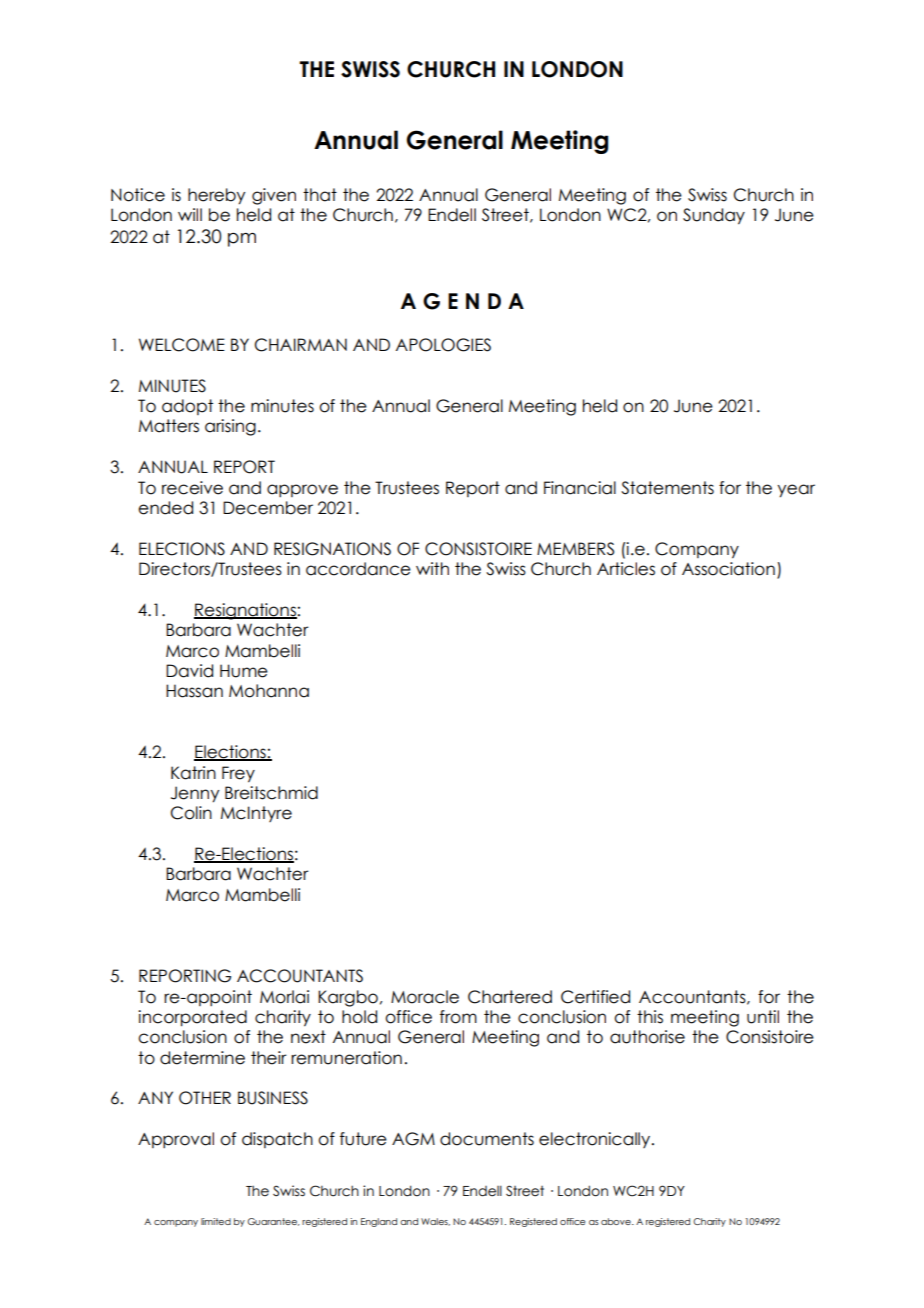 This image has height=1308, width=924. What do you see at coordinates (510, 997) in the image?
I see `Chartered` at bounding box center [510, 997].
